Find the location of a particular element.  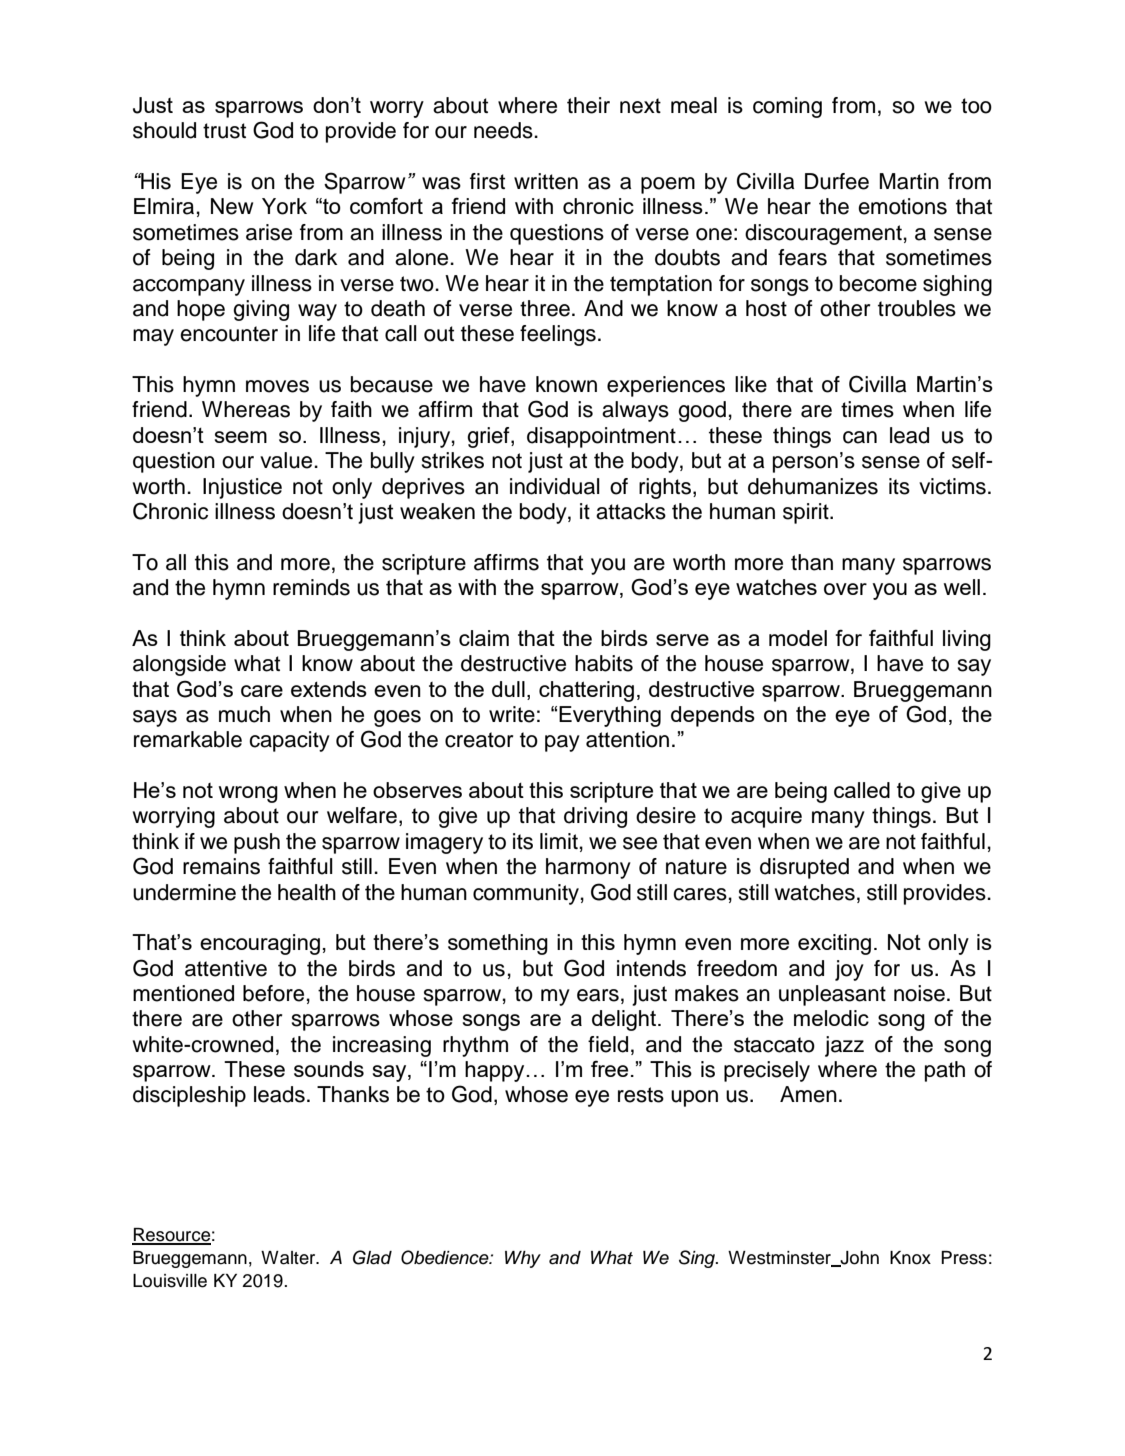

their is located at coordinates (588, 105).
